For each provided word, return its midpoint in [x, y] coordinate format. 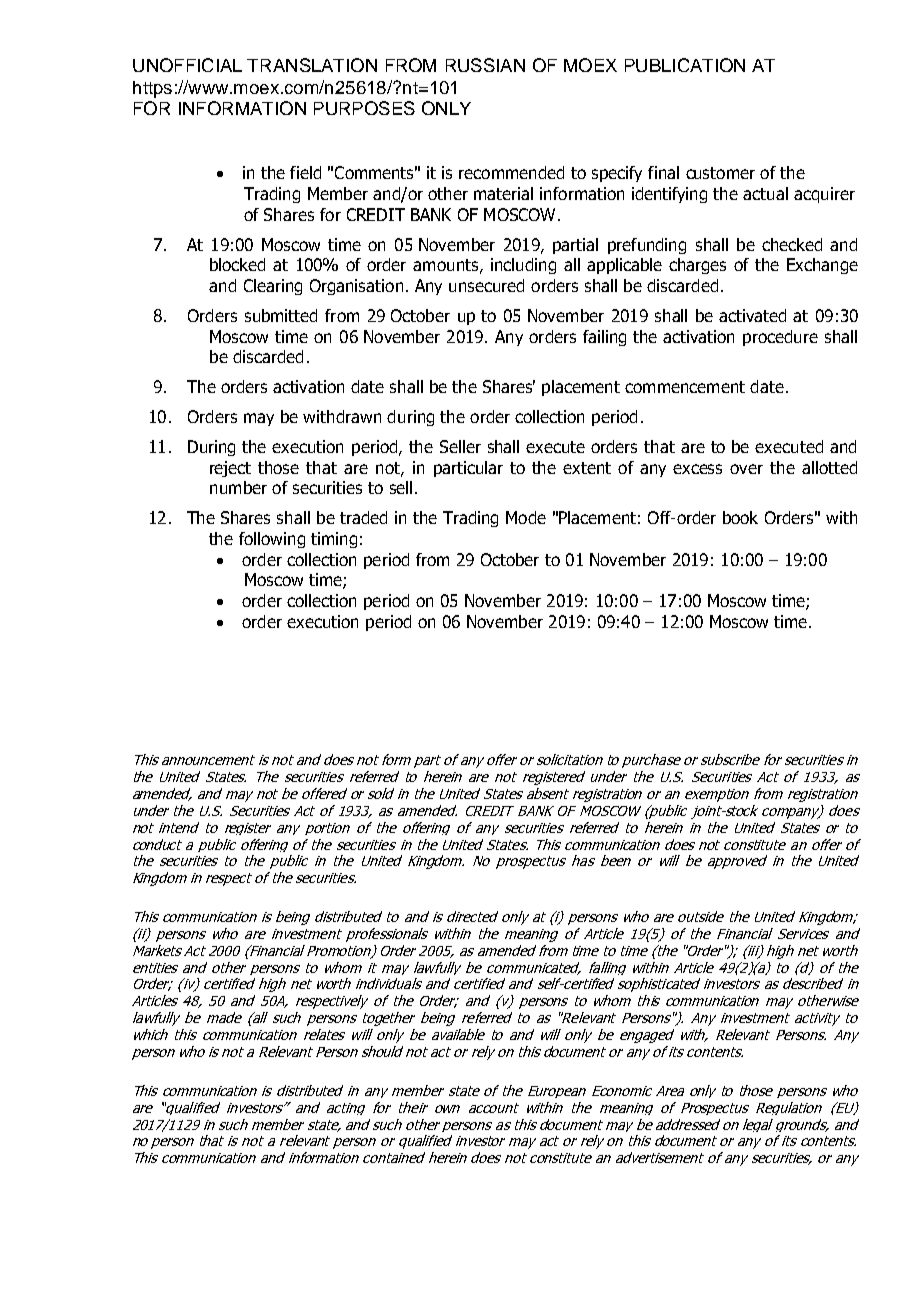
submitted [281, 315]
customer [720, 173]
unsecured [486, 285]
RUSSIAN [485, 65]
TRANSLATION [312, 65]
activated [752, 315]
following [272, 540]
